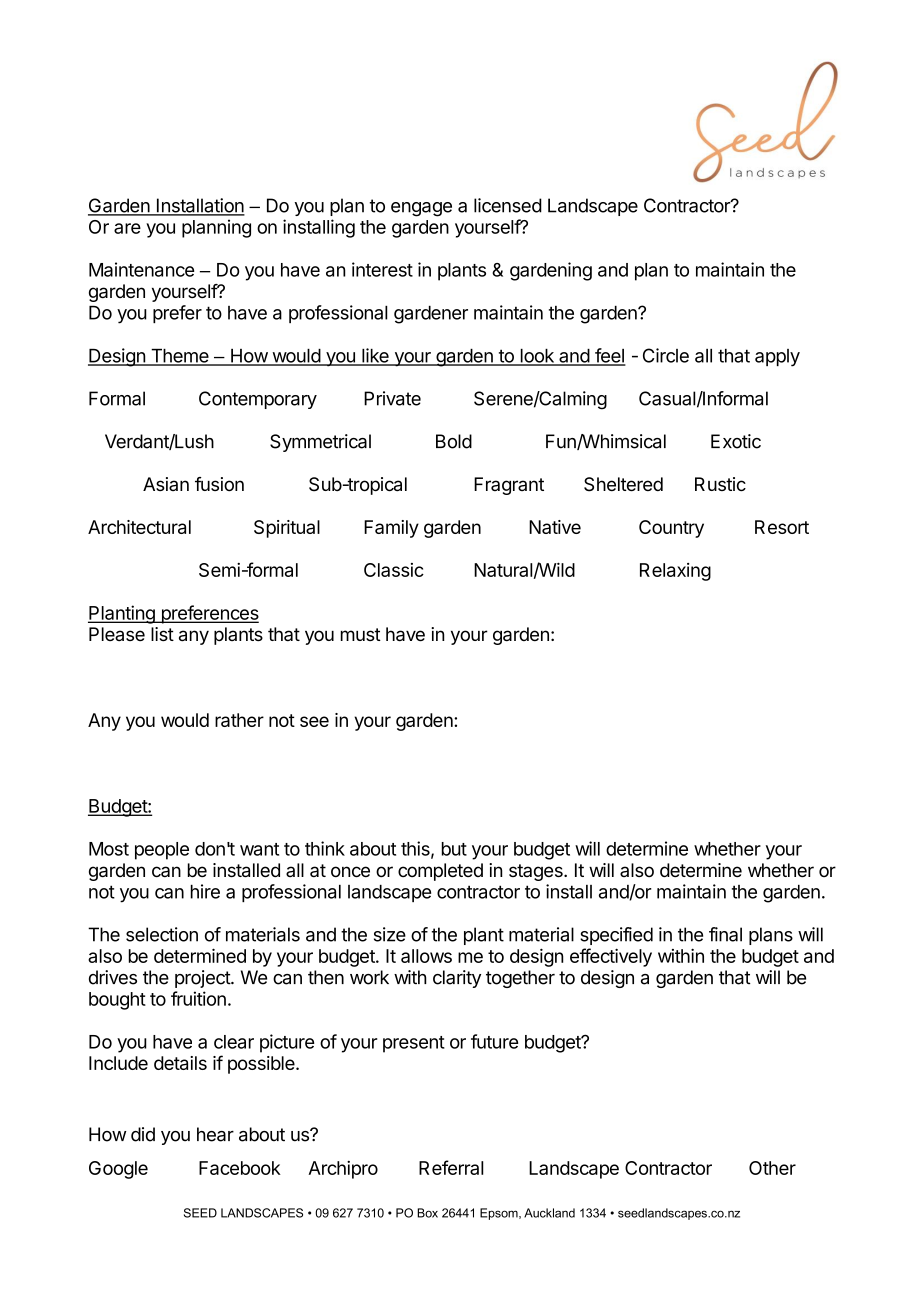  Describe the element at coordinates (772, 1168) in the screenshot. I see `Other` at that location.
